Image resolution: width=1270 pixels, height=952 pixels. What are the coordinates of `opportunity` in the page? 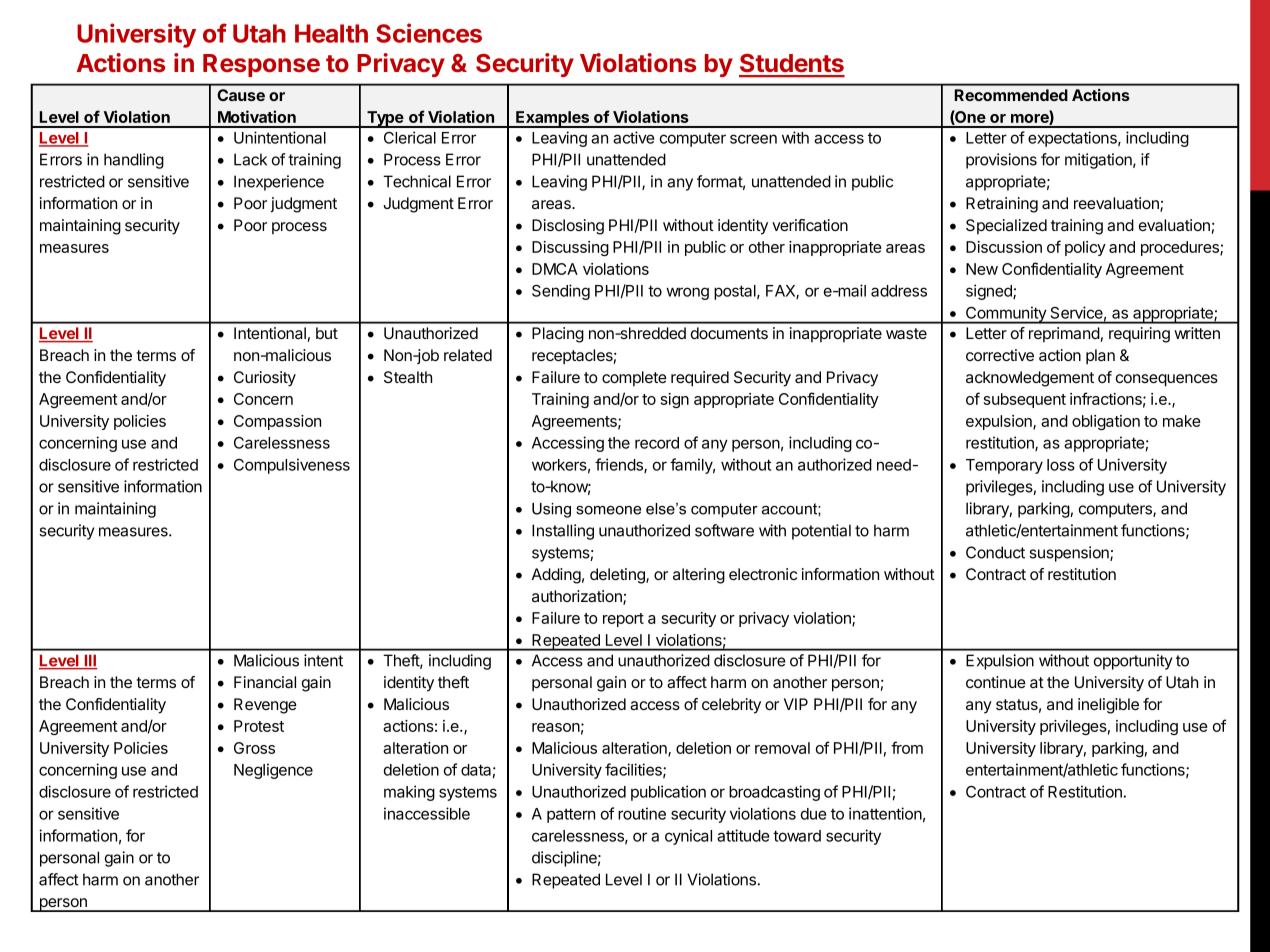 It's located at (1133, 662).
